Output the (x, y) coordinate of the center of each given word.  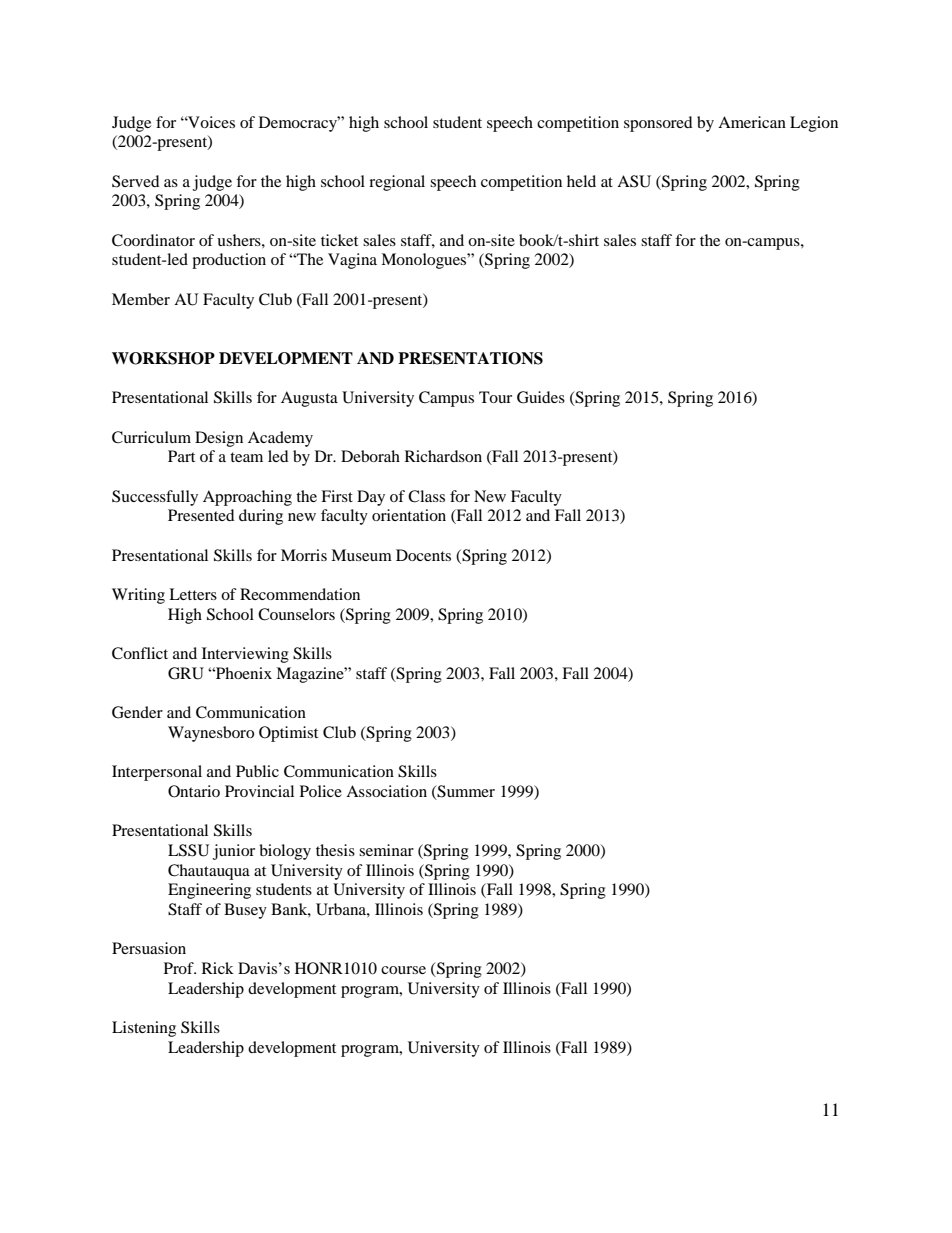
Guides (541, 397)
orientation (409, 515)
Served (136, 181)
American (752, 122)
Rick (218, 968)
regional (397, 183)
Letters (193, 594)
